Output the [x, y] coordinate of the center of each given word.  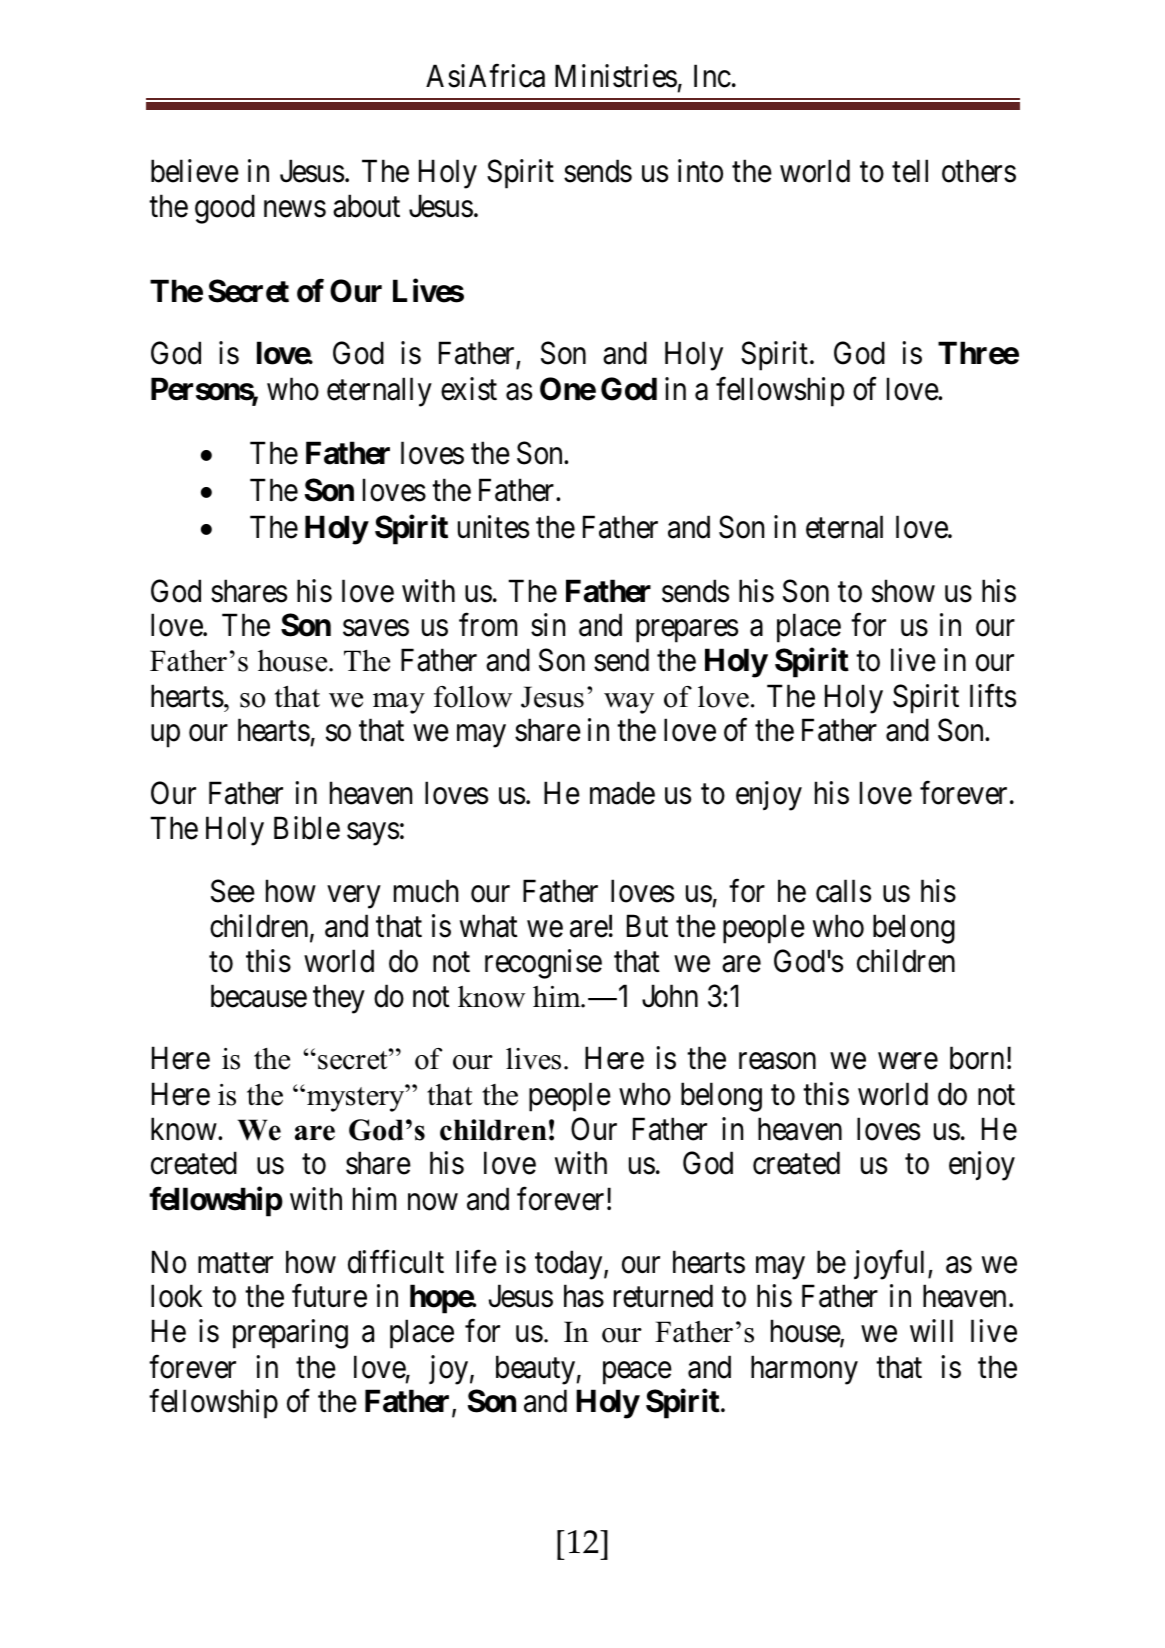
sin [548, 625]
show [903, 591]
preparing [290, 1334]
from [488, 625]
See [233, 891]
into [700, 171]
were [908, 1061]
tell [910, 171]
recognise [543, 964]
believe [195, 171]
